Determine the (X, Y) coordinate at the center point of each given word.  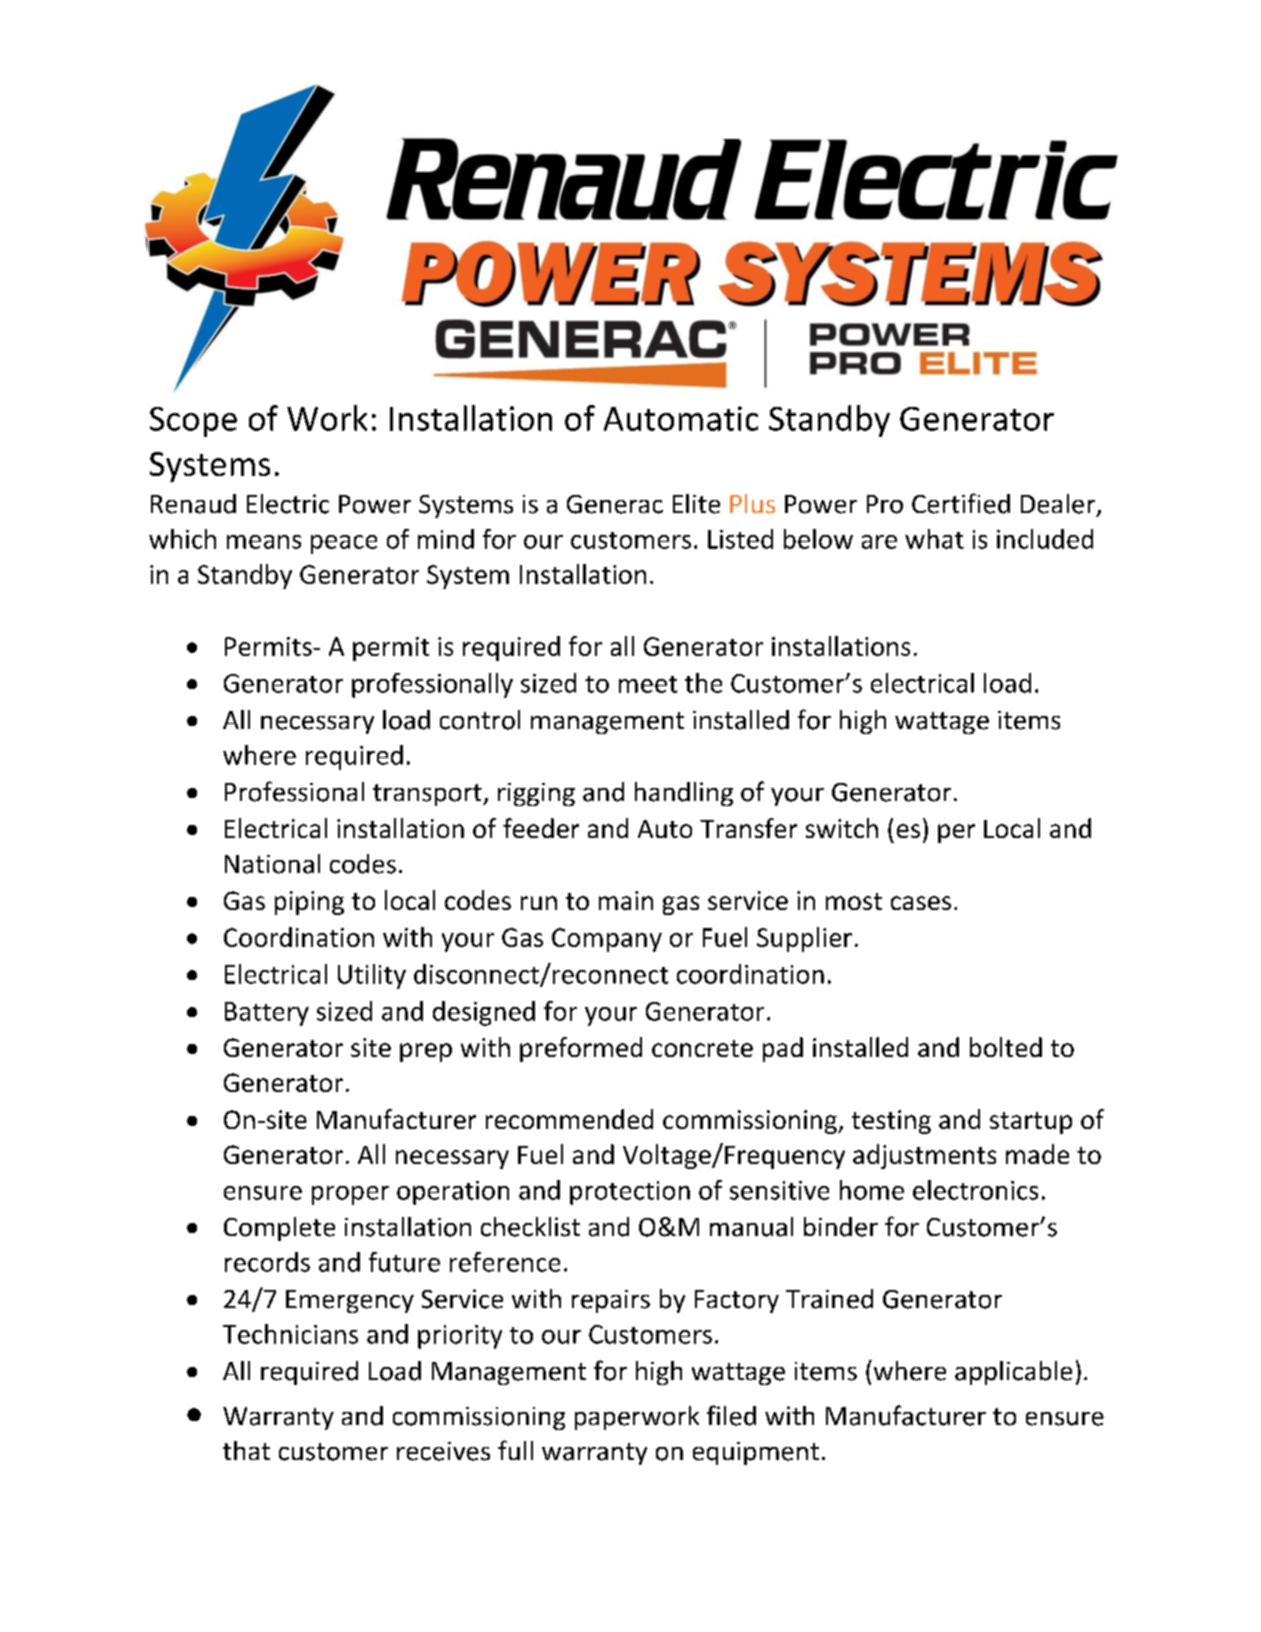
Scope (193, 422)
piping (309, 903)
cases (921, 903)
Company (607, 940)
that (246, 1450)
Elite (696, 504)
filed (731, 1415)
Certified (961, 503)
